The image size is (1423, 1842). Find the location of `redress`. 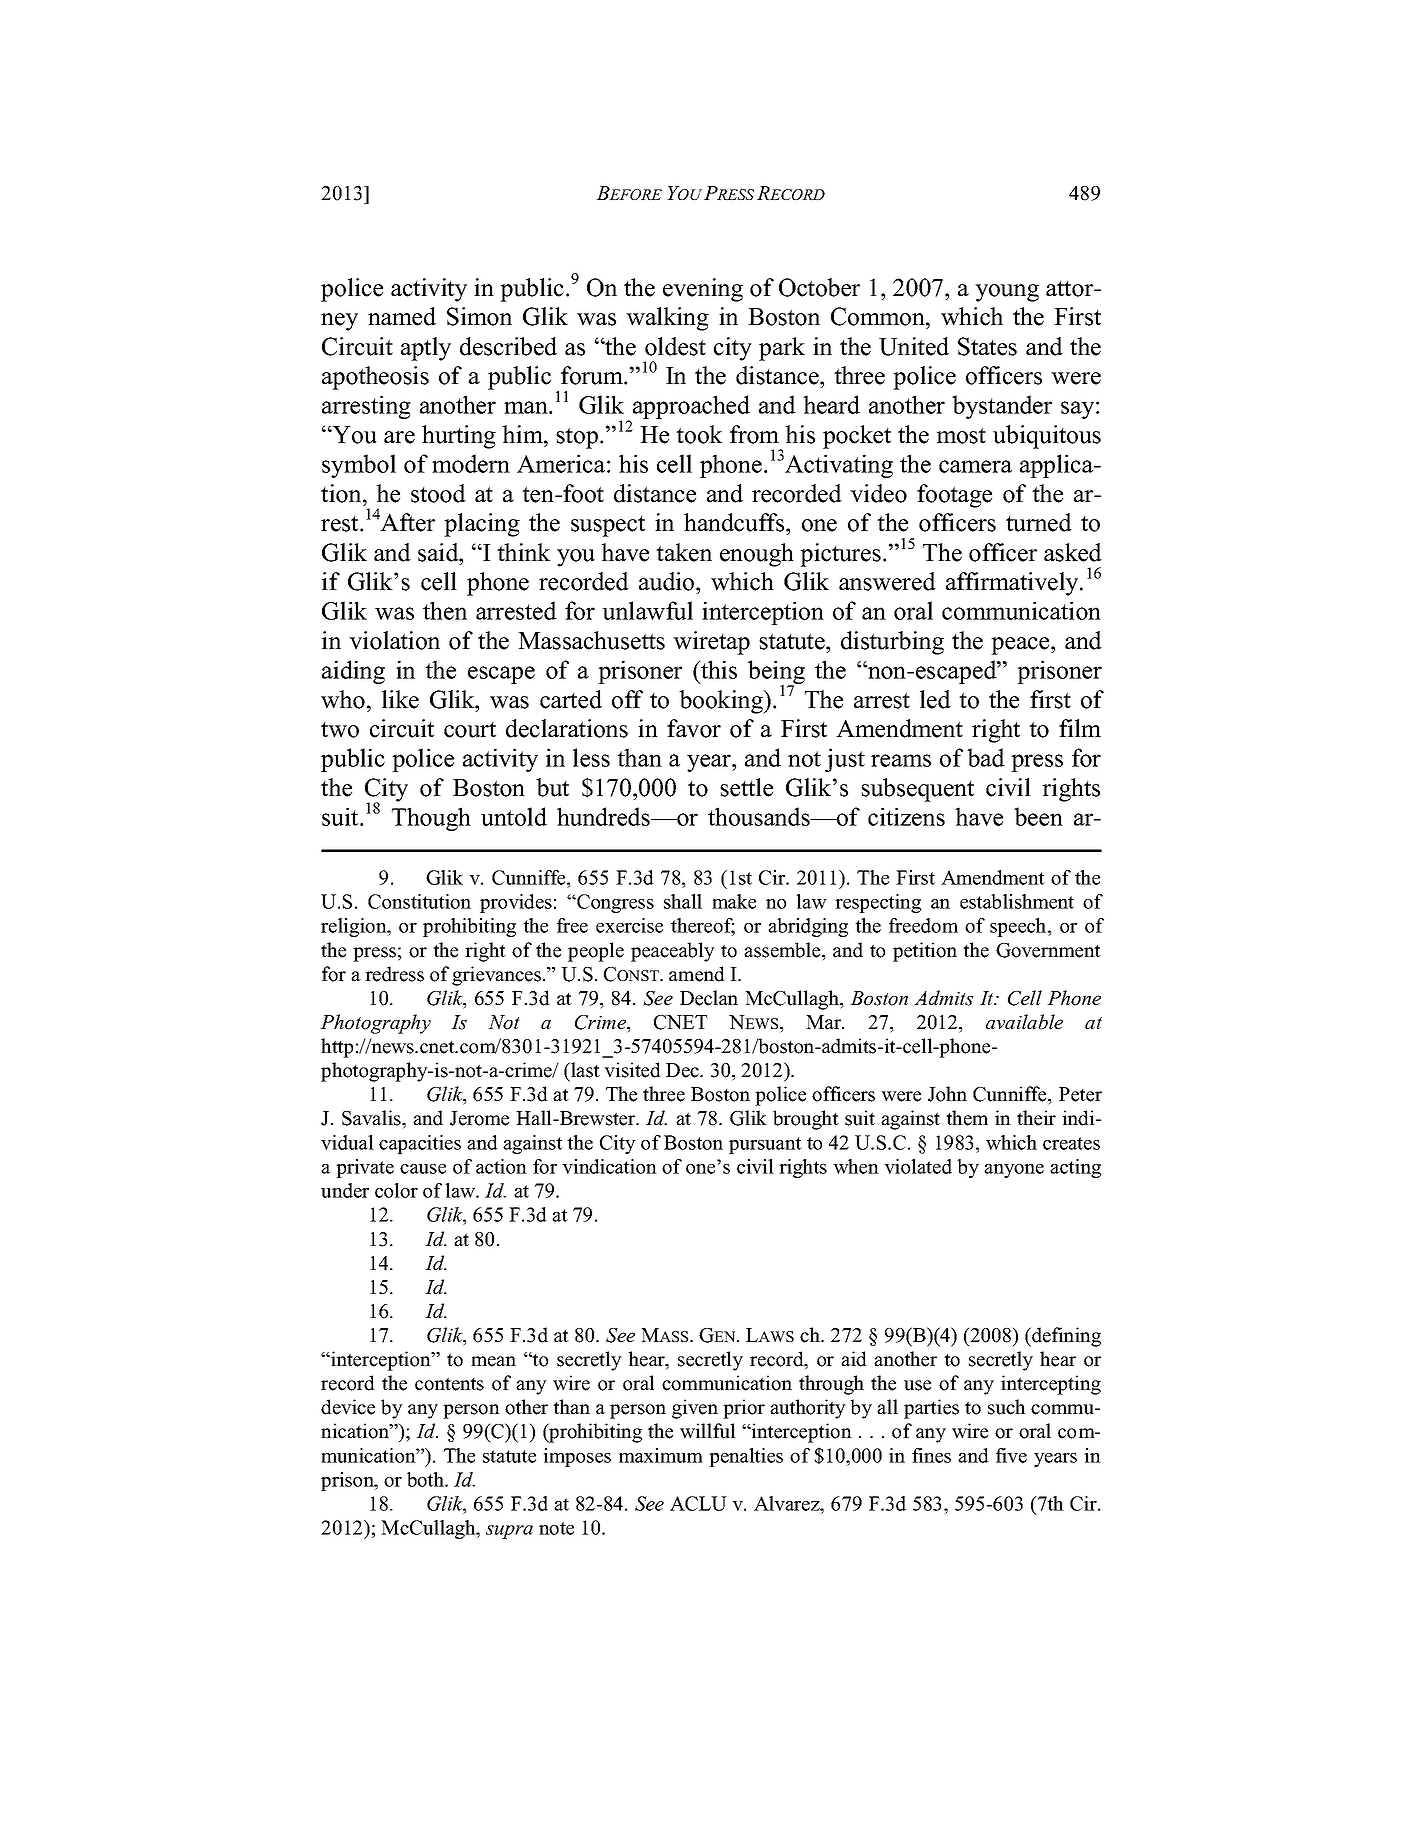

redress is located at coordinates (394, 974).
